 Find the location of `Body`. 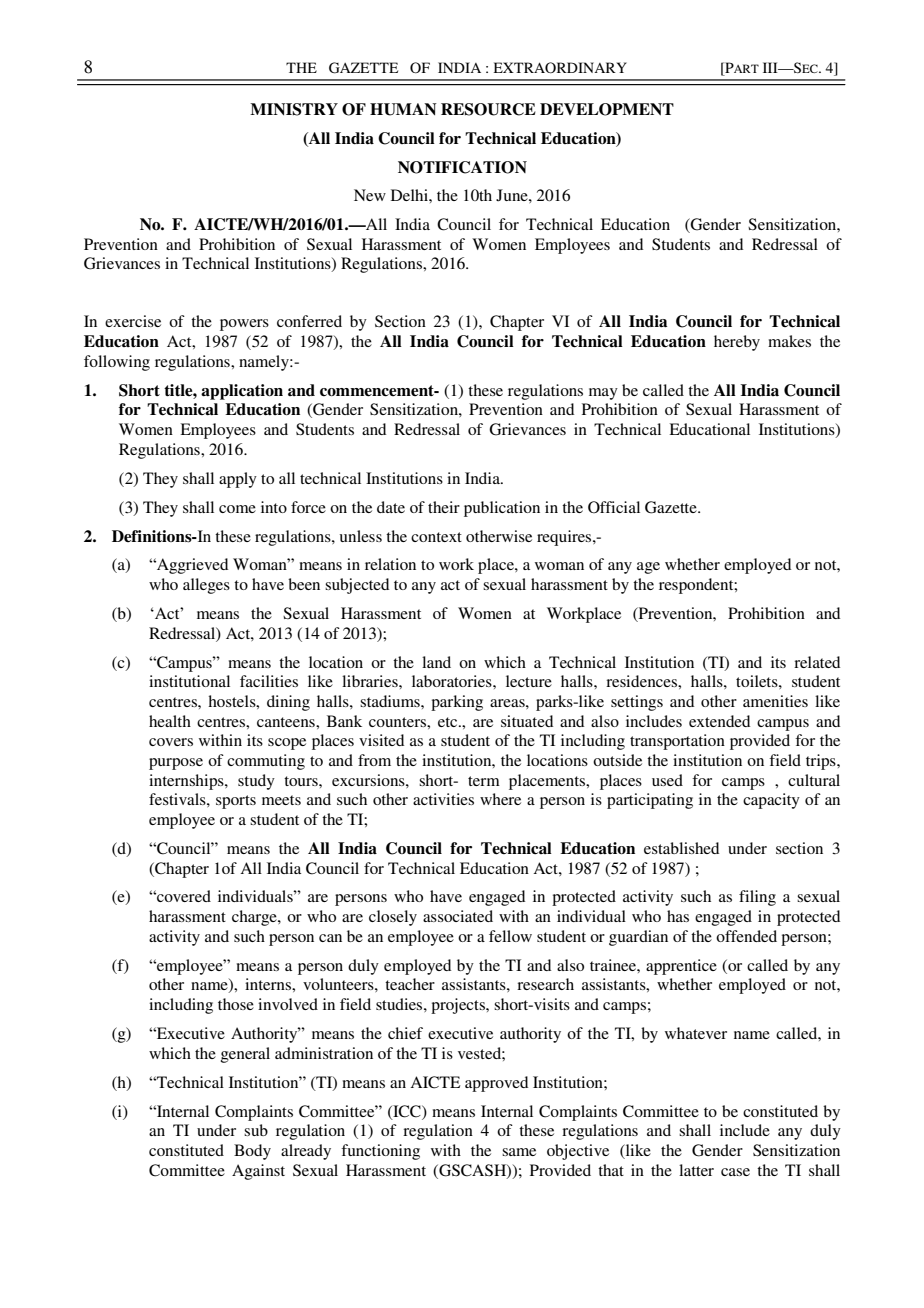

Body is located at coordinates (252, 1152).
